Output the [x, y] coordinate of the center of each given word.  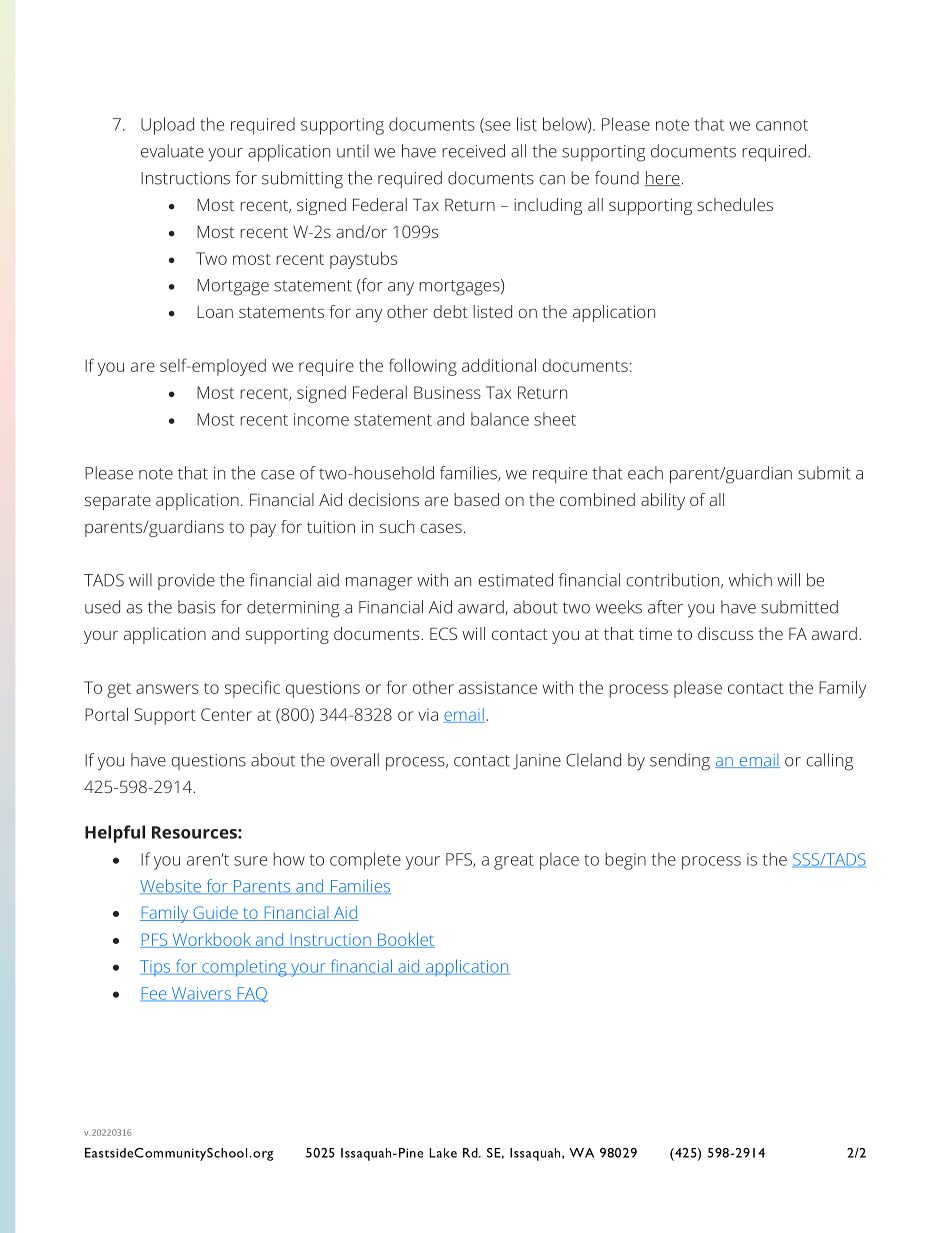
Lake [443, 1153]
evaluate [172, 151]
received [473, 151]
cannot [782, 125]
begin [625, 861]
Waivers [201, 994]
